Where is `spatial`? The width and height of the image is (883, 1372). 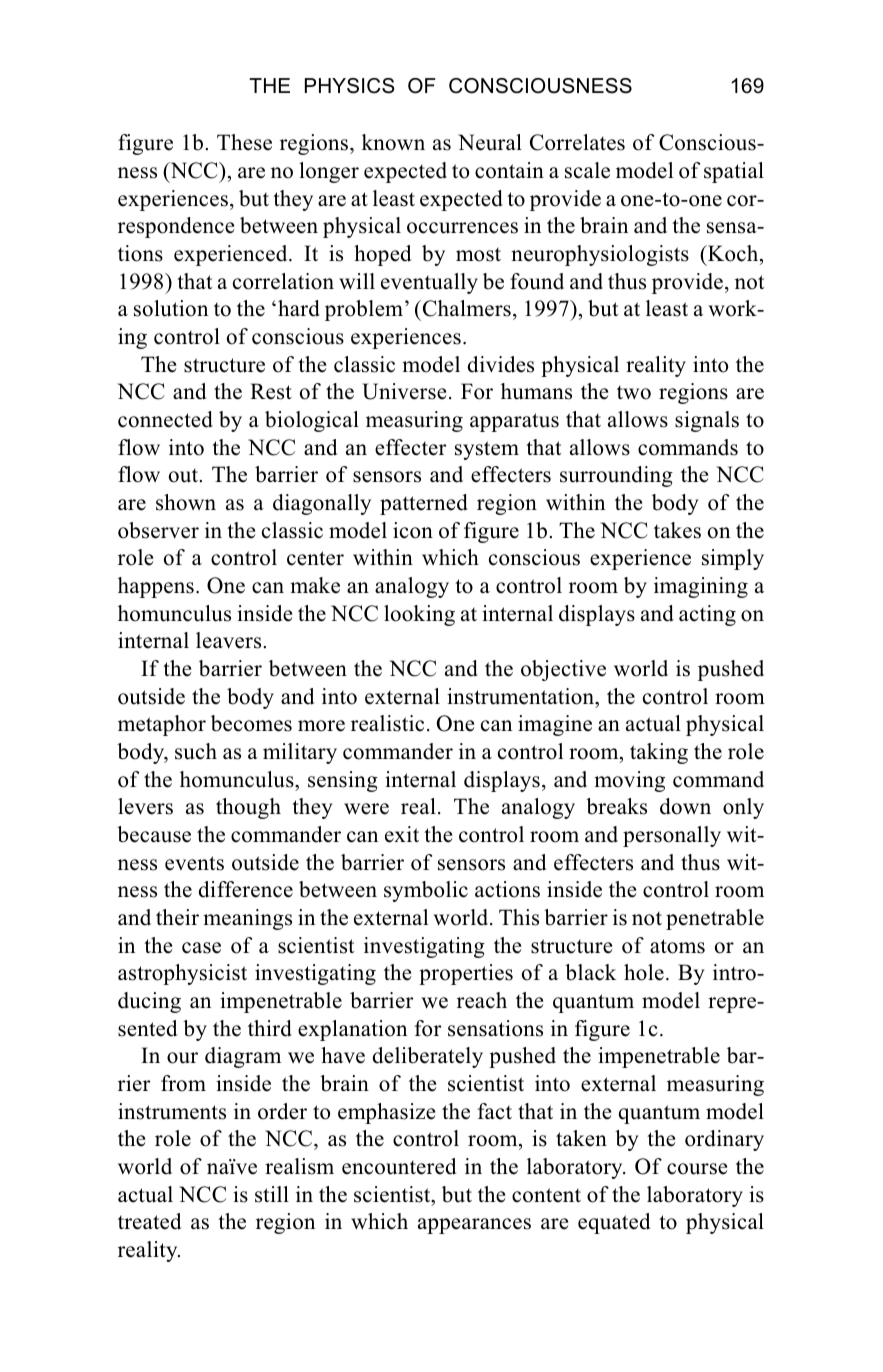
spatial is located at coordinates (734, 172).
